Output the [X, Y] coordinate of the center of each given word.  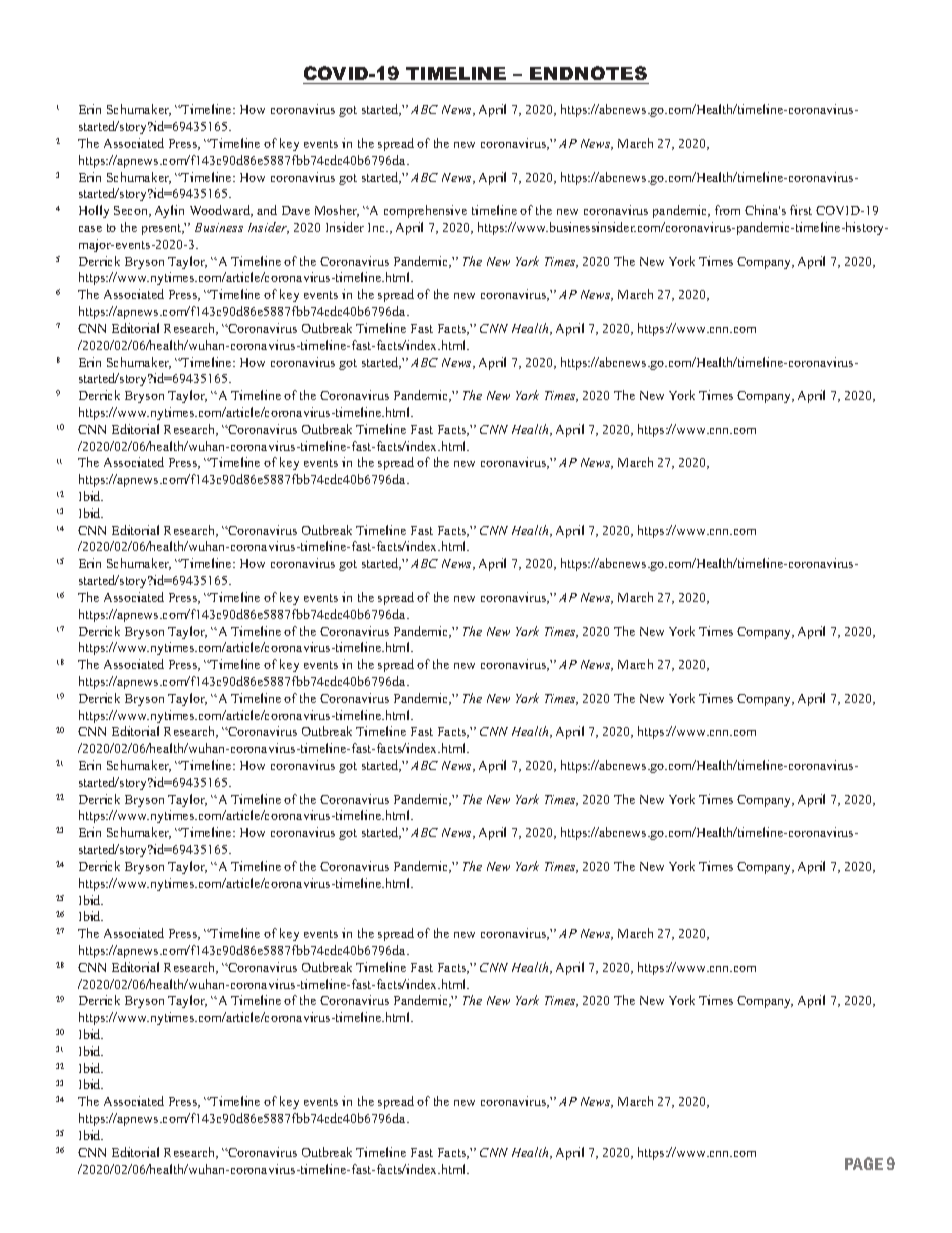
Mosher [337, 211]
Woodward [221, 211]
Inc [378, 227]
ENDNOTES [588, 73]
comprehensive [425, 211]
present [163, 229]
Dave [296, 210]
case [90, 229]
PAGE [864, 1163]
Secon [132, 211]
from [727, 210]
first [801, 210]
